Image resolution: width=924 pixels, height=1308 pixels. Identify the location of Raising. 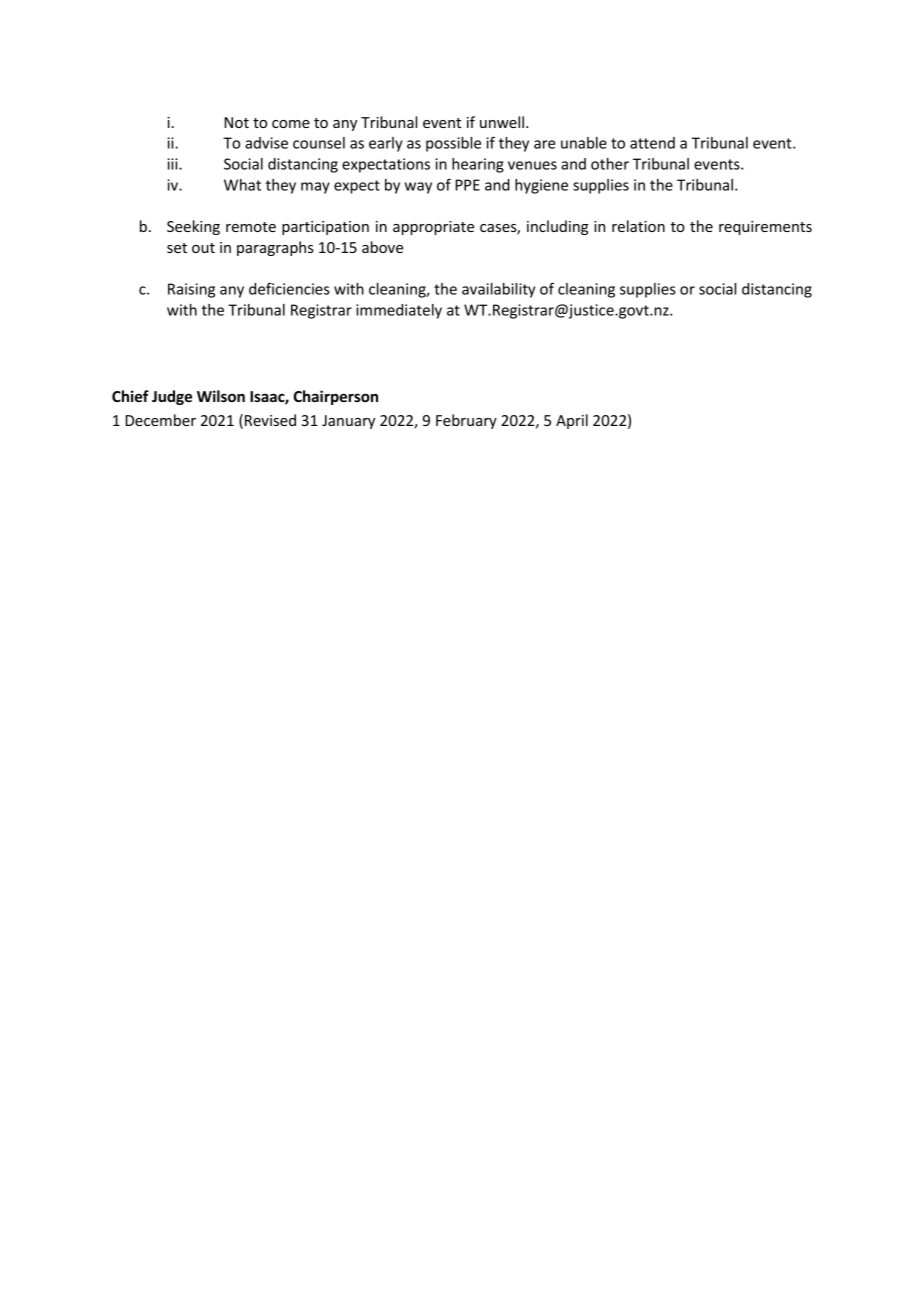
(191, 290).
